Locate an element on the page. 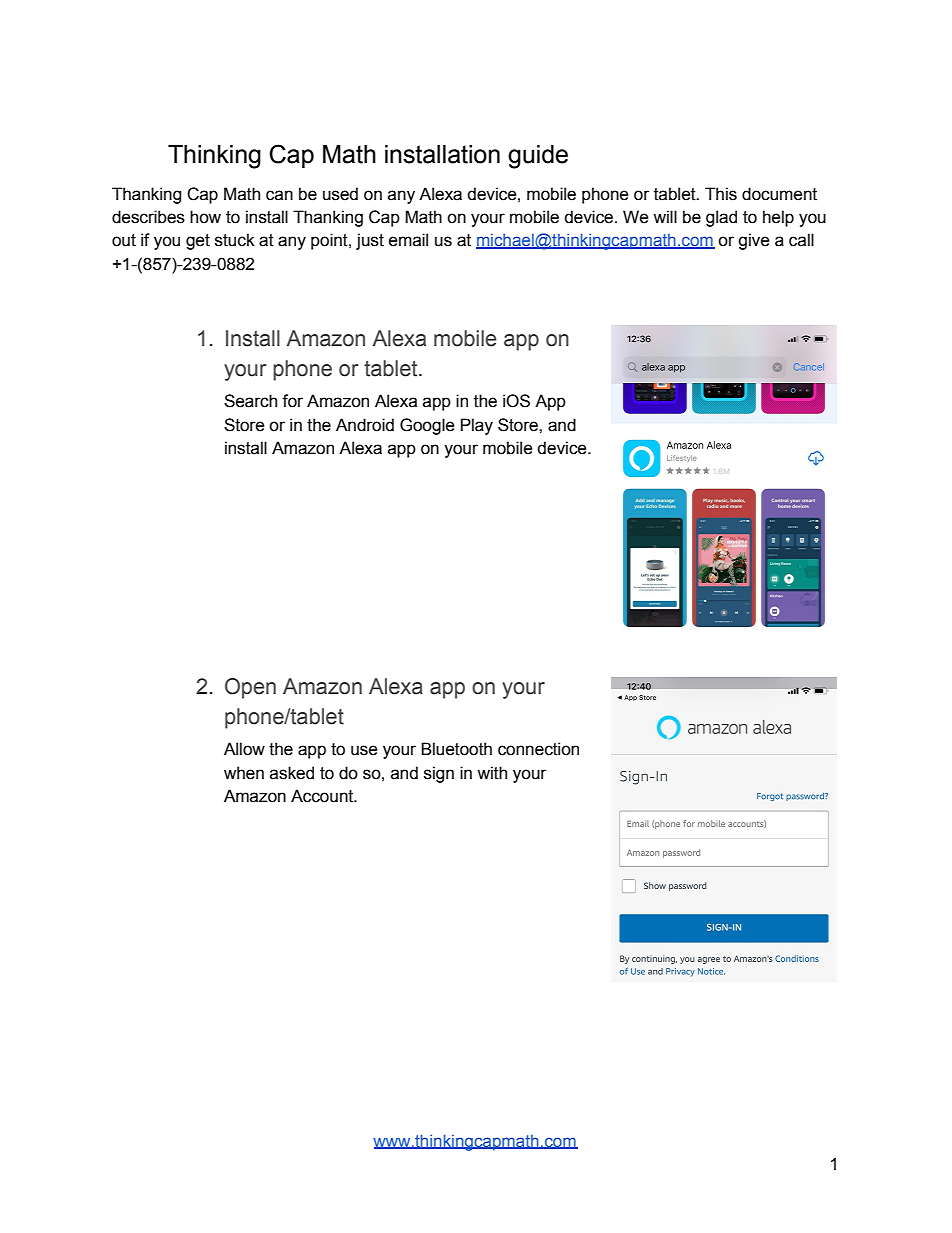  email is located at coordinates (408, 240).
